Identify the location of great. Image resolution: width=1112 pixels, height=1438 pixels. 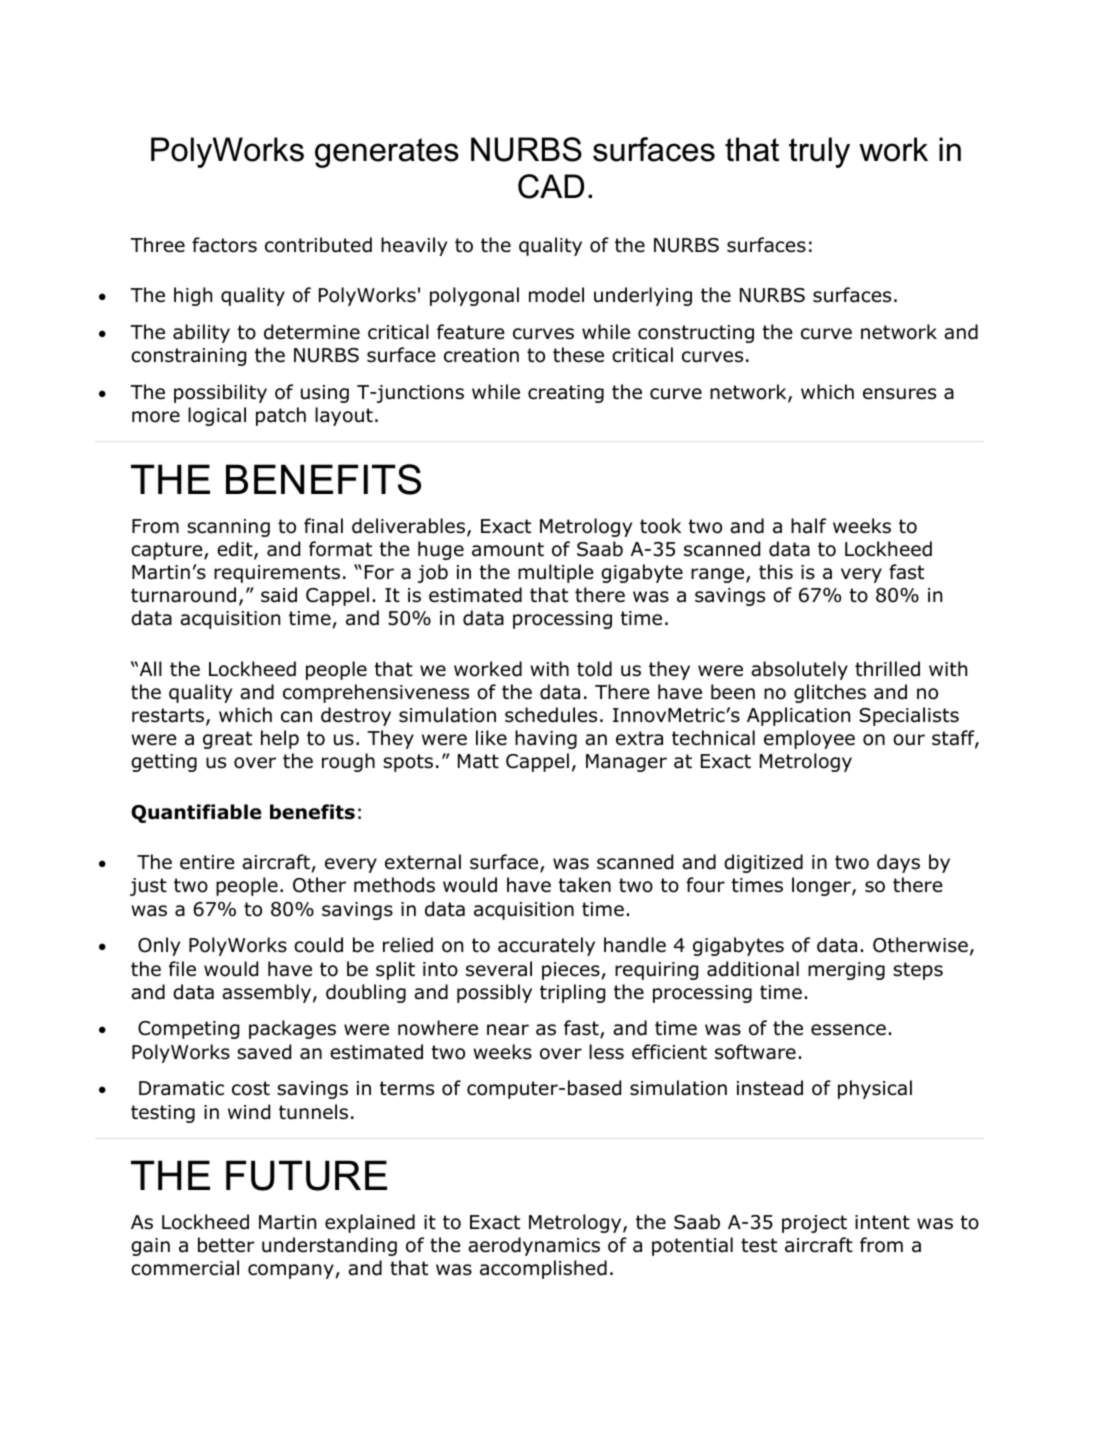
(227, 740).
